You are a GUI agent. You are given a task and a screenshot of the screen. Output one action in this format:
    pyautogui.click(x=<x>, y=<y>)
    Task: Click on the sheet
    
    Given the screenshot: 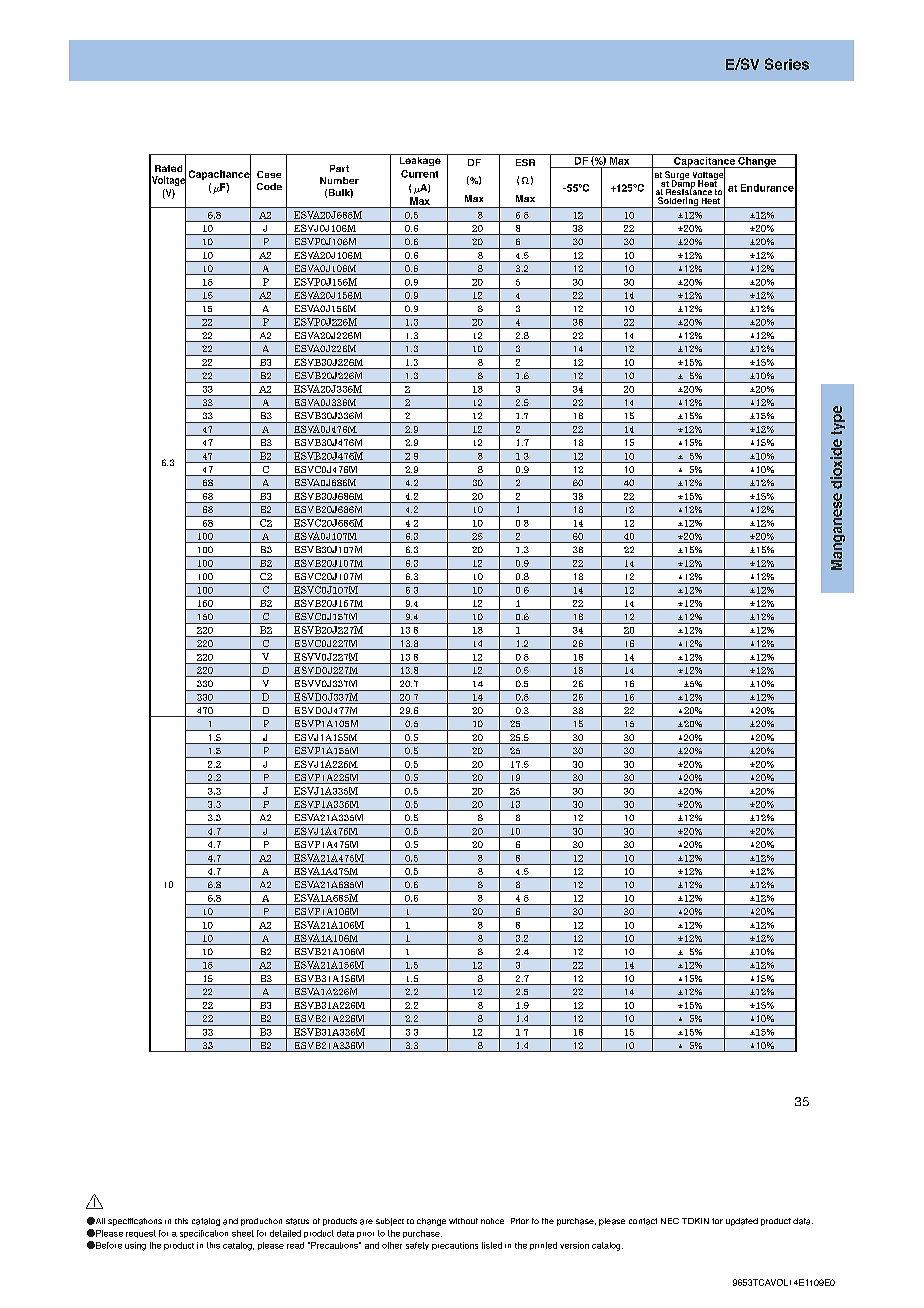 What is the action you would take?
    pyautogui.click(x=243, y=1233)
